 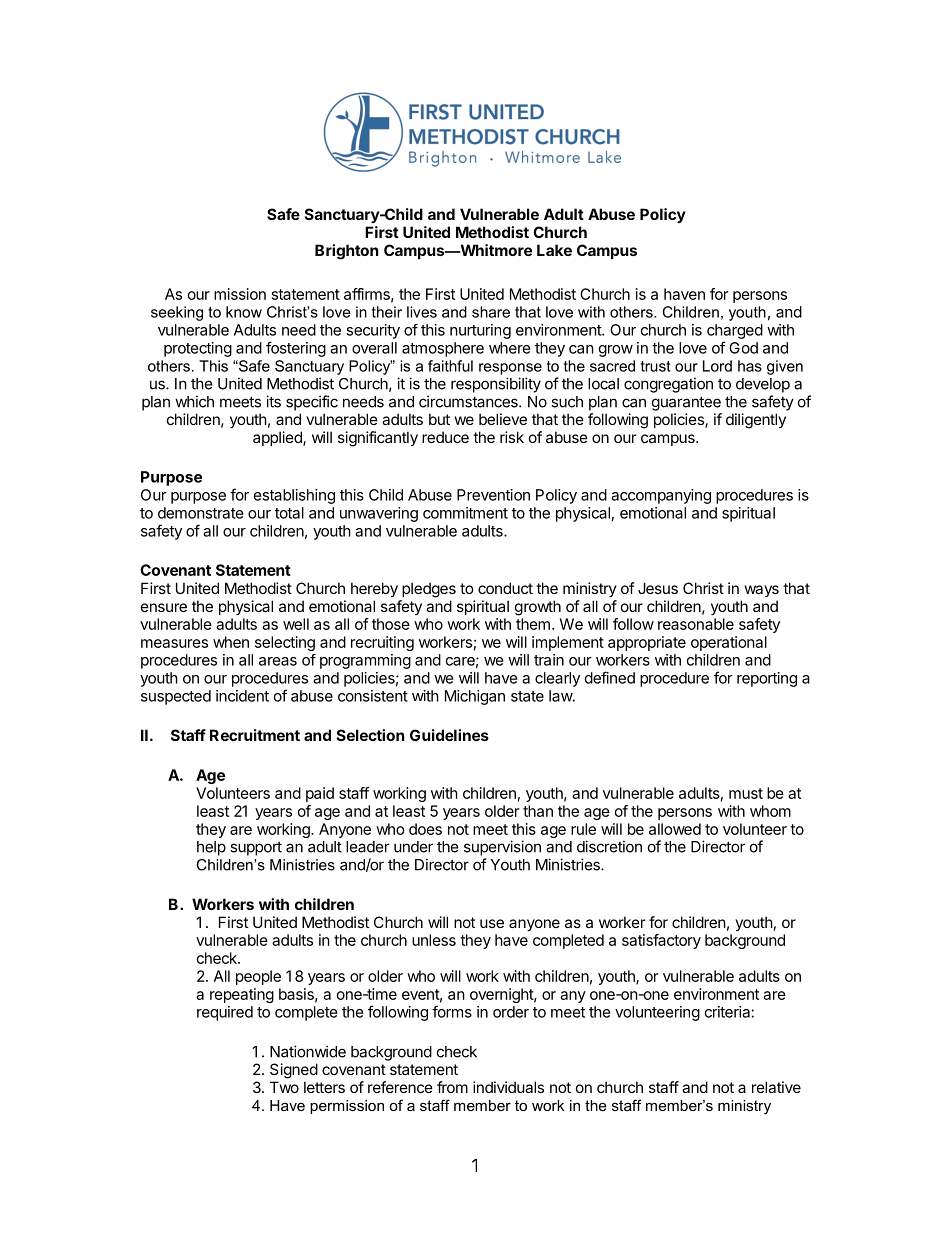 I want to click on does, so click(x=425, y=829).
